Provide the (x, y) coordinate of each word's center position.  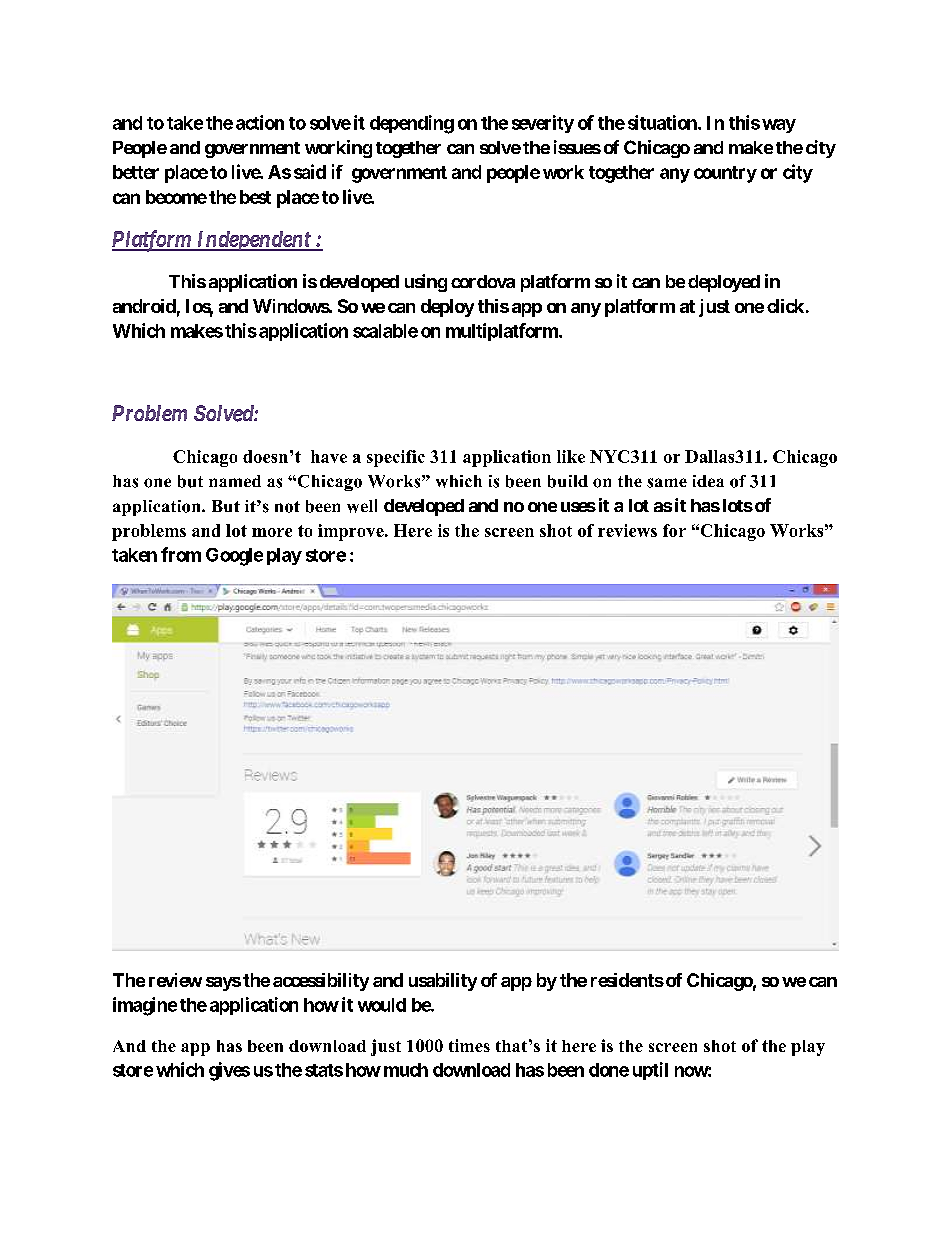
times (469, 1045)
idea (708, 481)
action (260, 122)
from (181, 554)
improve (352, 532)
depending (412, 124)
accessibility (321, 982)
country (725, 174)
